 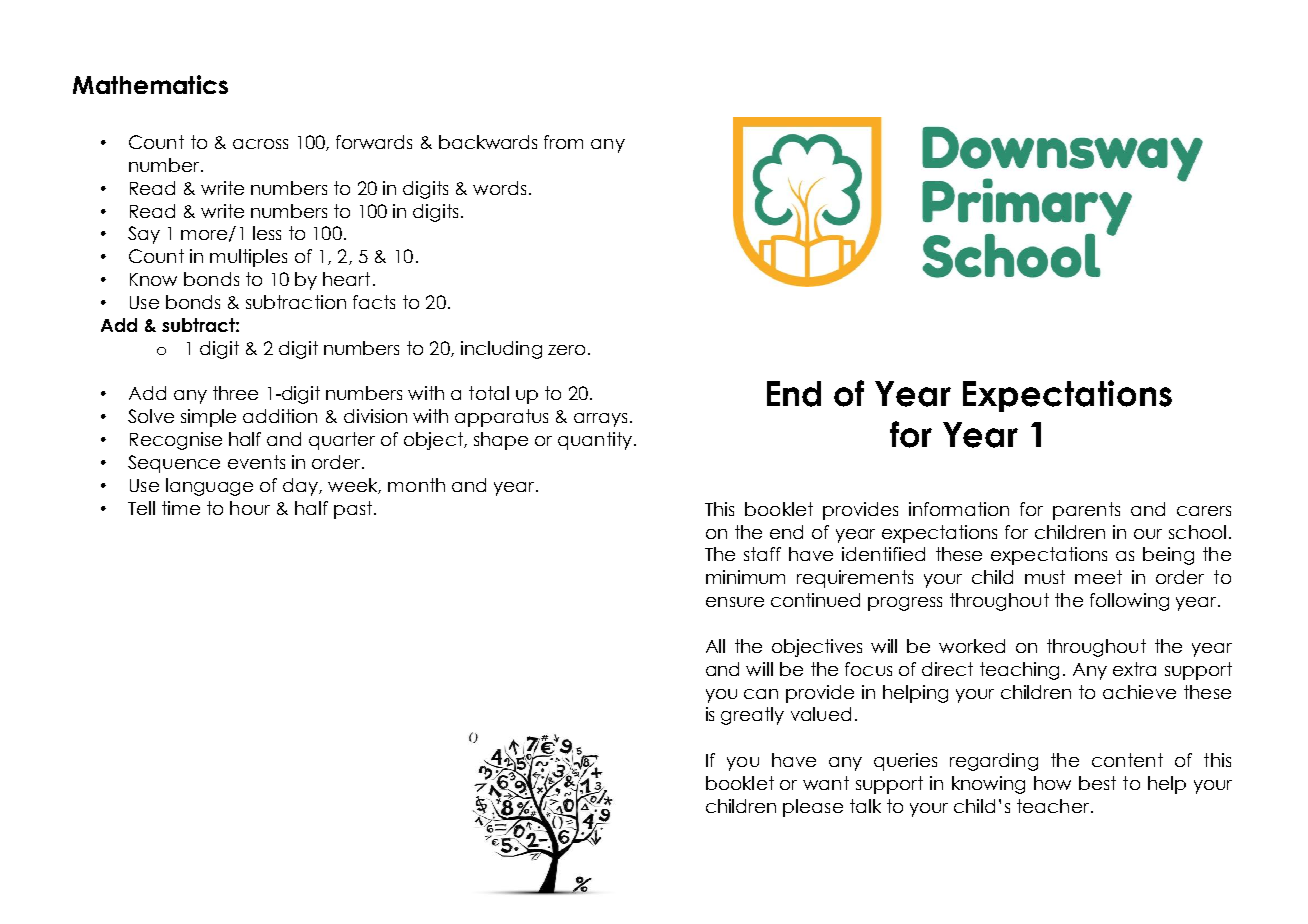 I want to click on greatly, so click(x=752, y=716).
